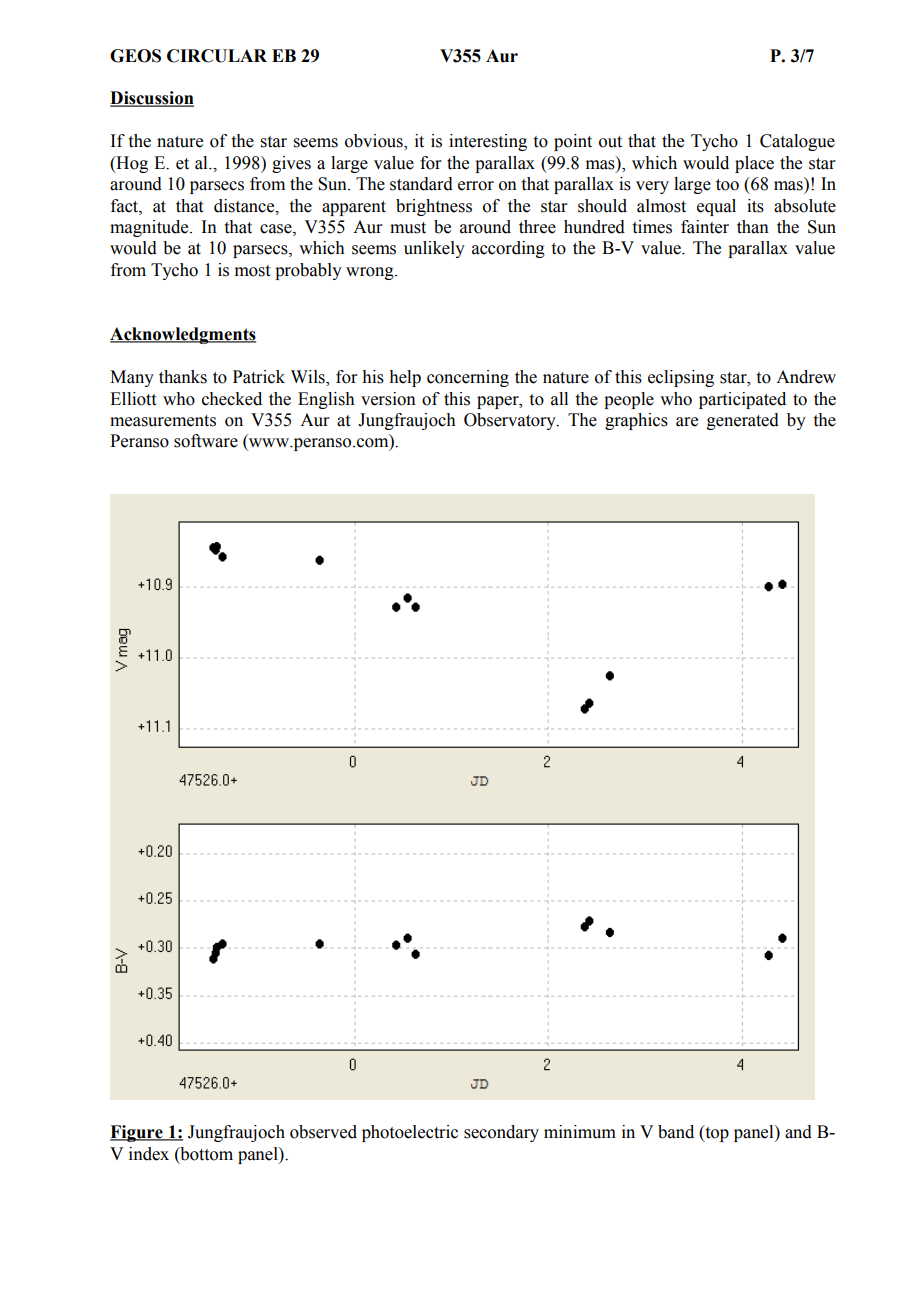  What do you see at coordinates (205, 1154) in the screenshot?
I see `bottom` at bounding box center [205, 1154].
